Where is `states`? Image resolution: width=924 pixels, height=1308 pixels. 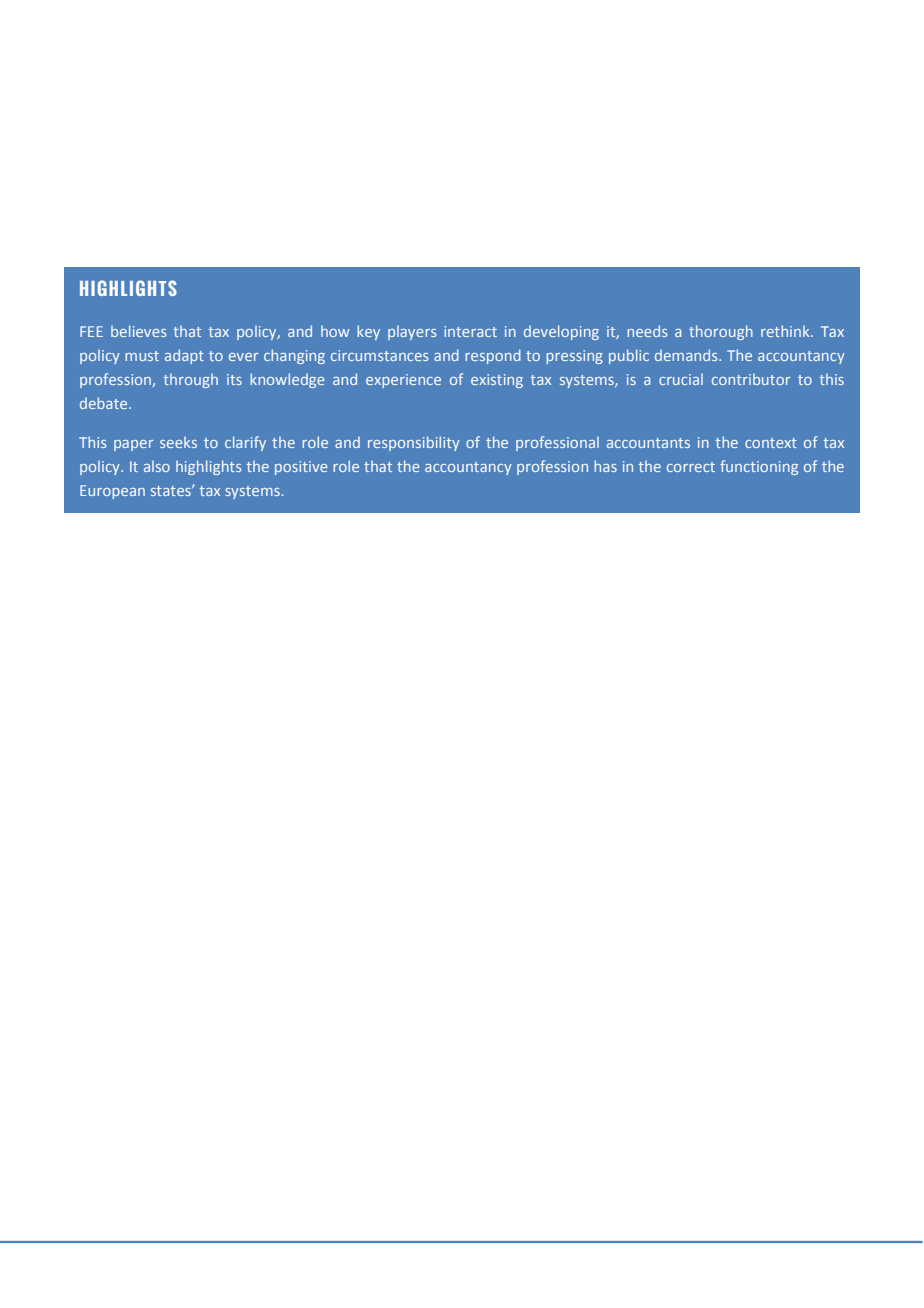 states is located at coordinates (172, 491).
